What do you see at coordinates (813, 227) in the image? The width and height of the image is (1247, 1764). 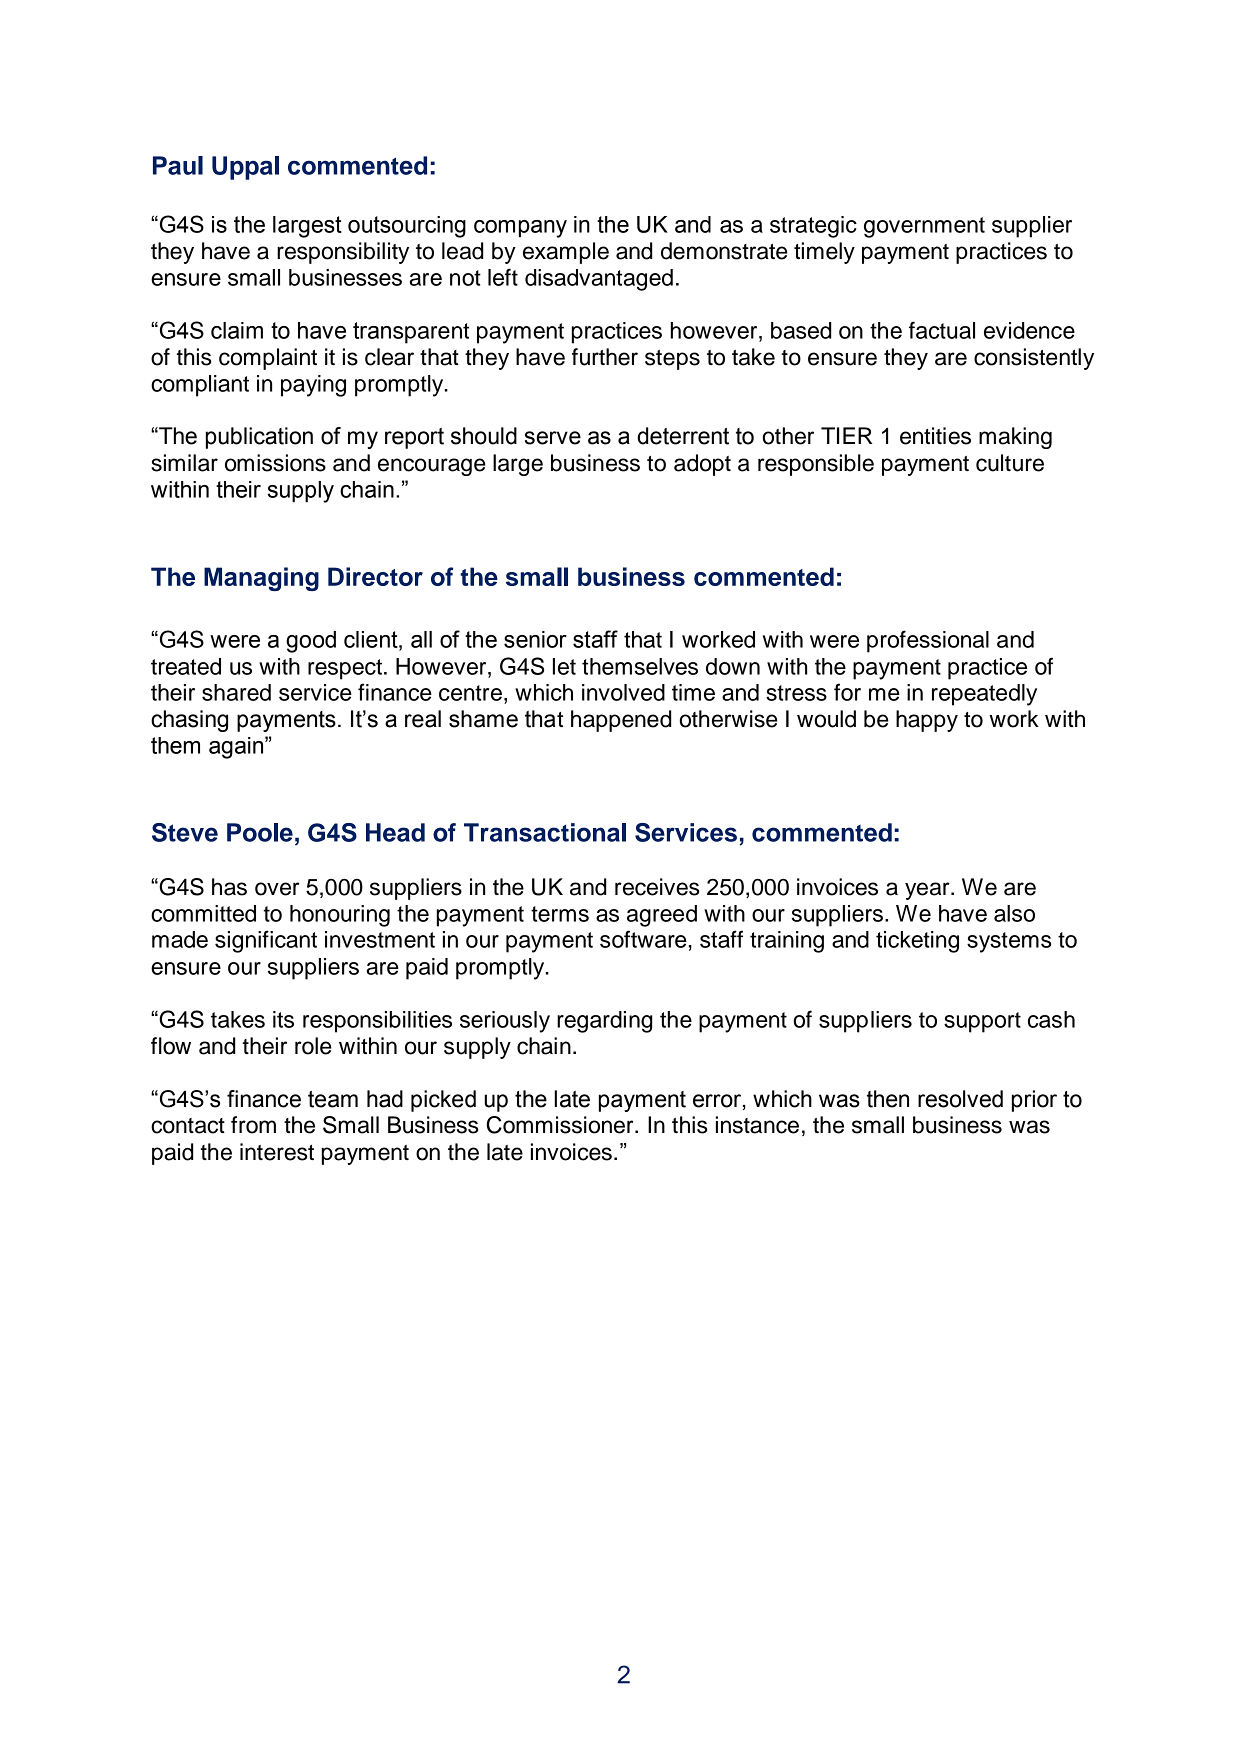 I see `strategic` at bounding box center [813, 227].
